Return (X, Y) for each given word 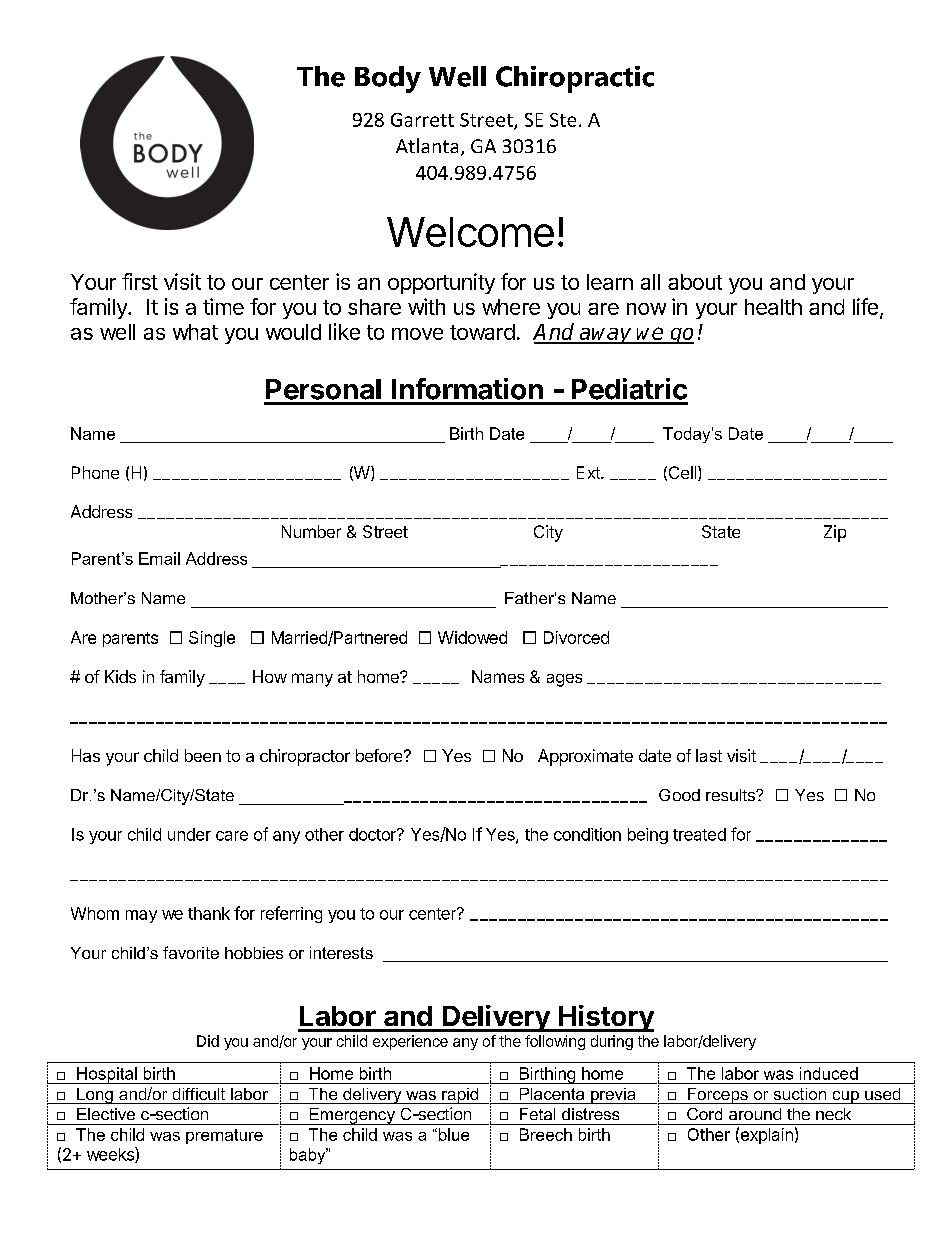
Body (388, 79)
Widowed (472, 637)
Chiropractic (575, 79)
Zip (835, 533)
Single (212, 639)
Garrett (422, 120)
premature (224, 1136)
